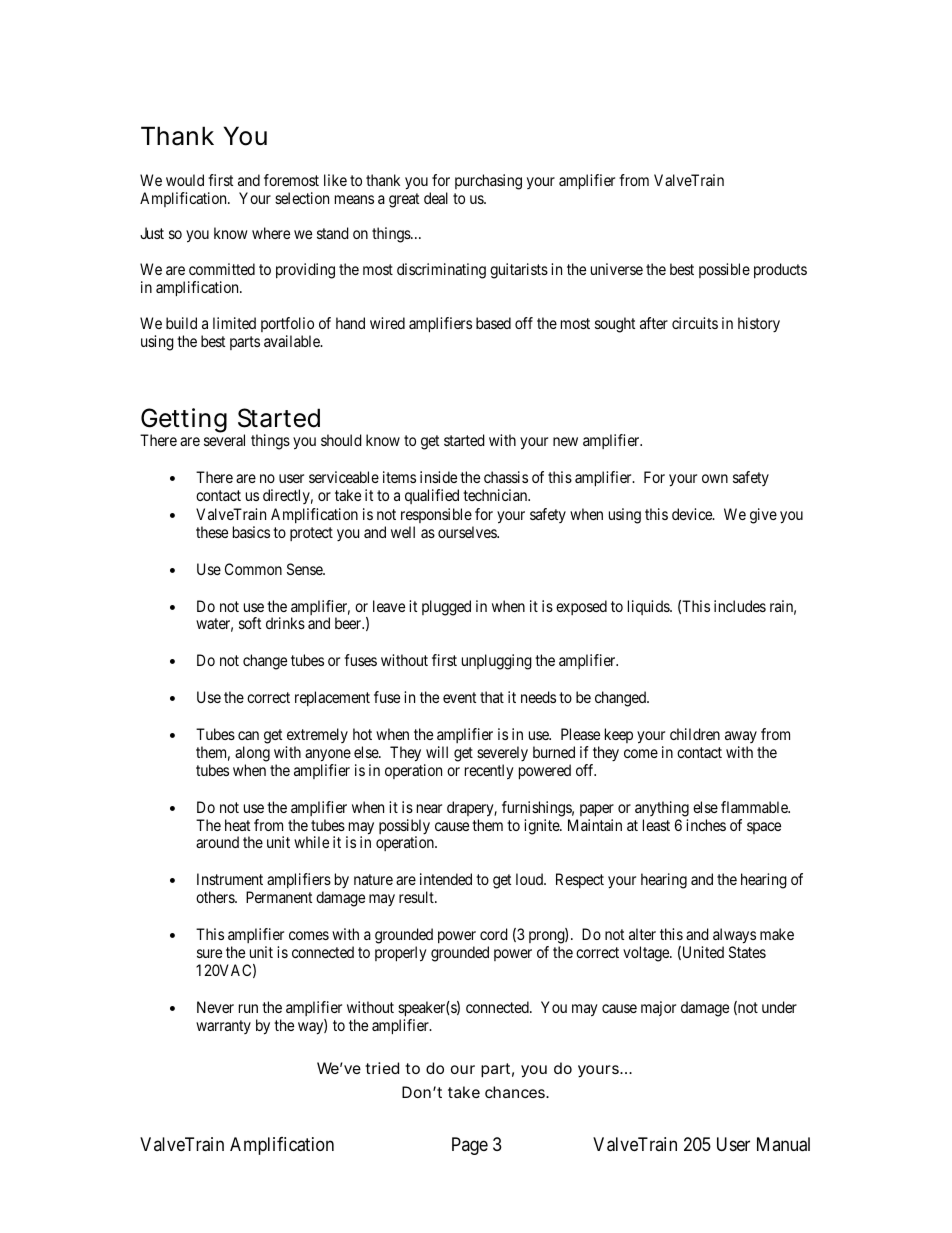 This page has height=1233, width=952. Describe the element at coordinates (724, 270) in the page. I see `possible` at that location.
